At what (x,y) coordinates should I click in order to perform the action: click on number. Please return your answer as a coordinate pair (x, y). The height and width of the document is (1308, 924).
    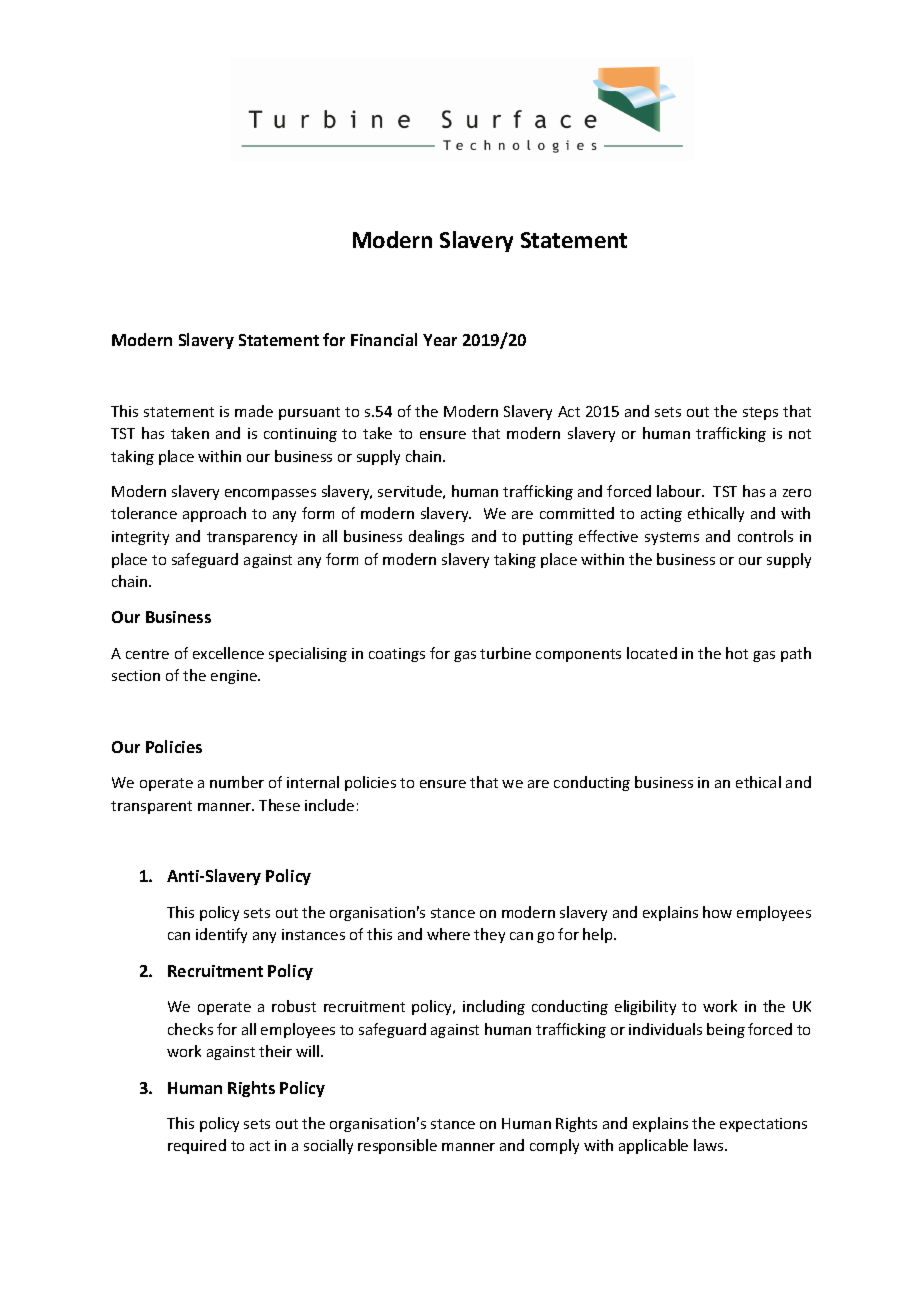
    Looking at the image, I should click on (237, 782).
